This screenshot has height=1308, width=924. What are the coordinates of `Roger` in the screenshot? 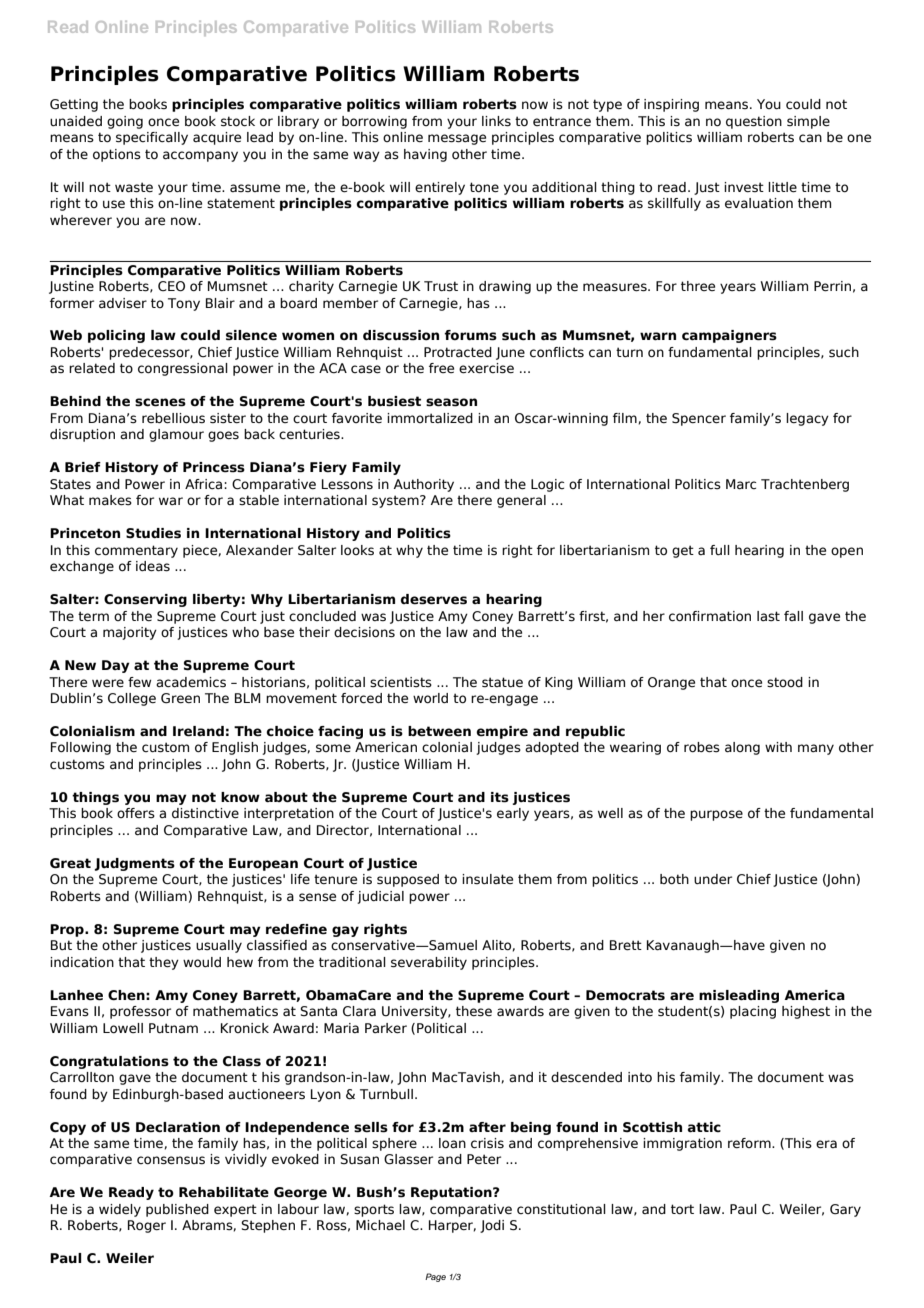 It's located at (147, 1226).
